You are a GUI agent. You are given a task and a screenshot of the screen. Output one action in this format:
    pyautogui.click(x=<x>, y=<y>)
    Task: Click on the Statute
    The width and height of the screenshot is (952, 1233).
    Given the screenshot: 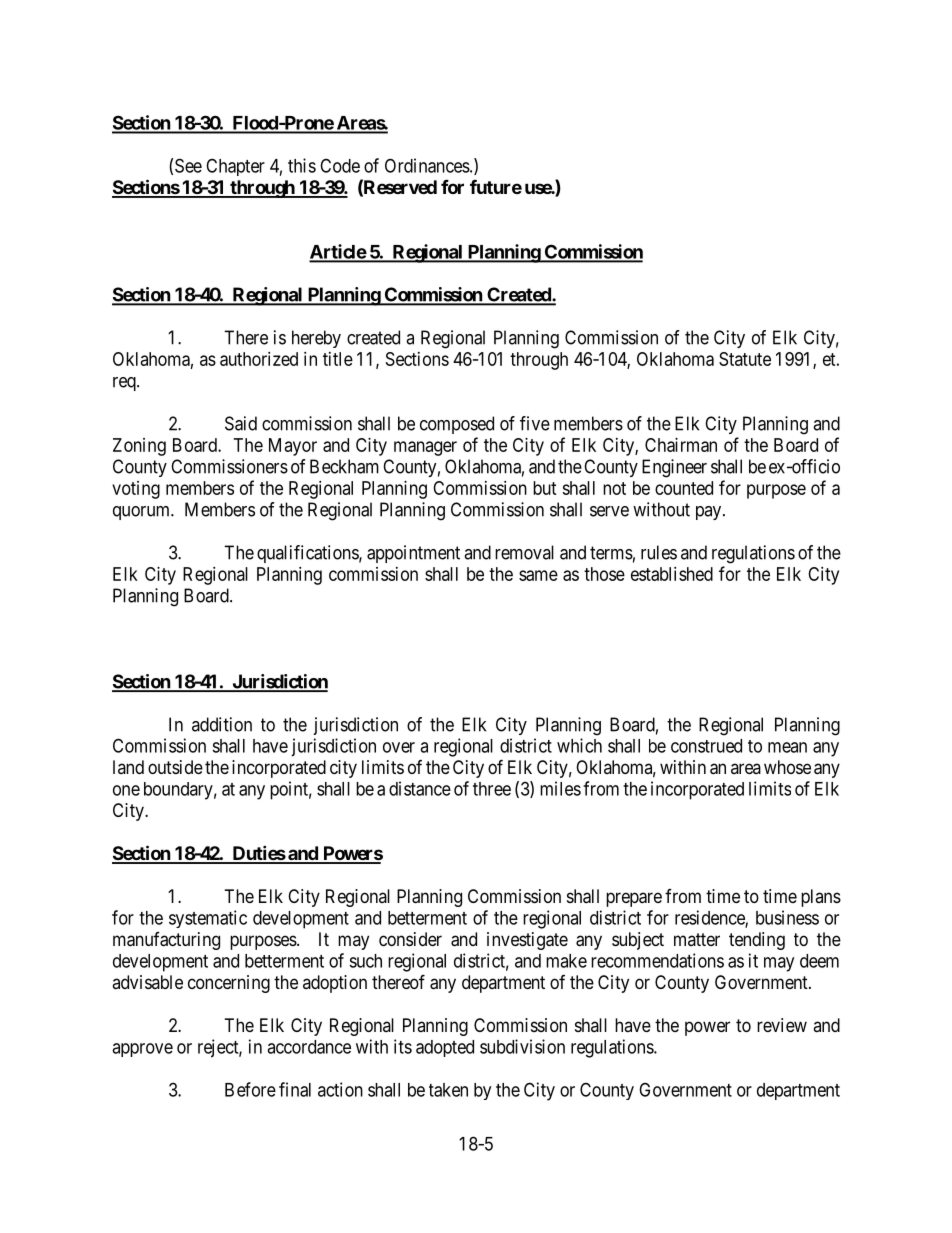 What is the action you would take?
    pyautogui.click(x=745, y=359)
